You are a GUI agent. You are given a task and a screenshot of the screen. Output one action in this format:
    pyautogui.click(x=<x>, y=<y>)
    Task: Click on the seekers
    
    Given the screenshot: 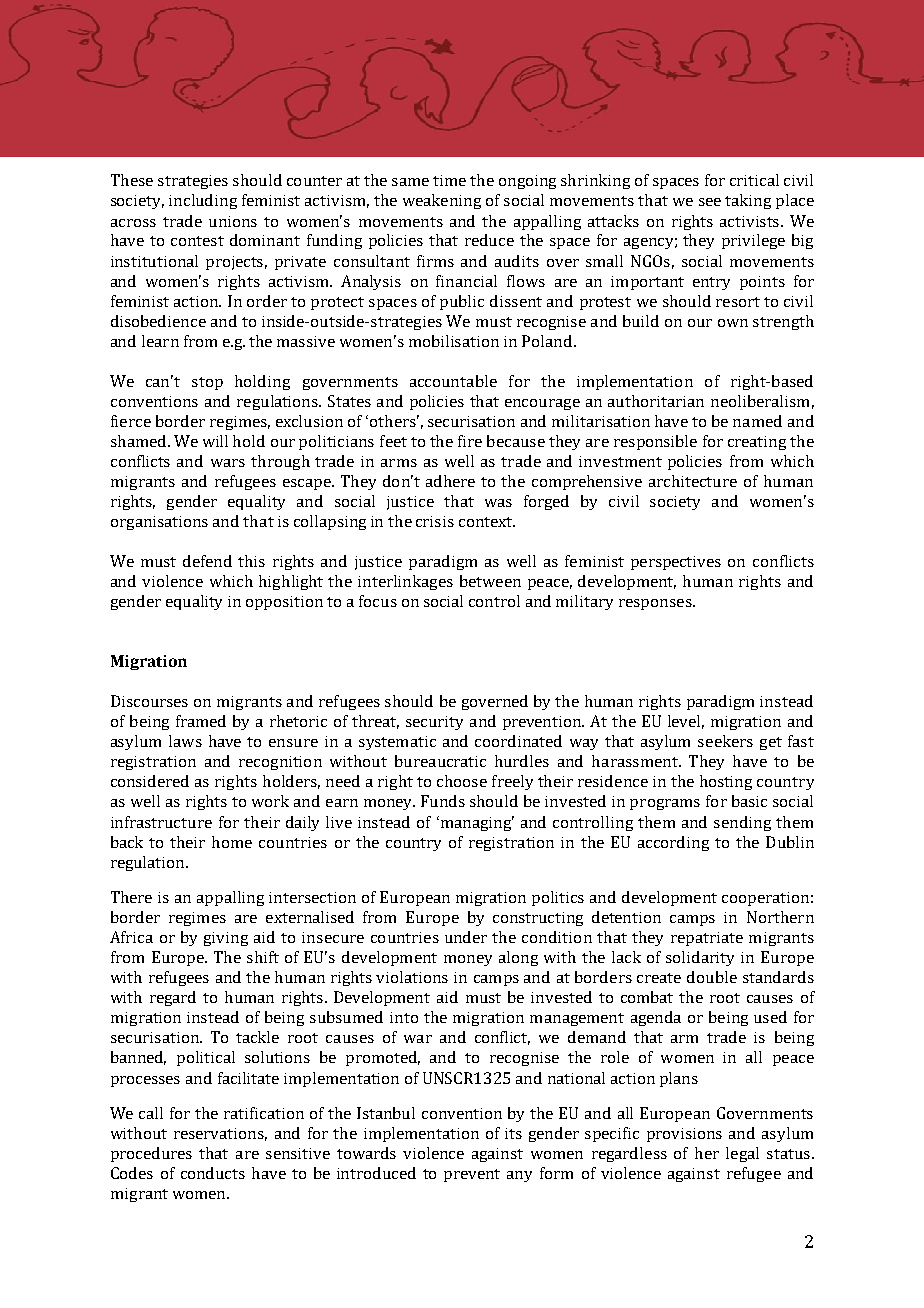 What is the action you would take?
    pyautogui.click(x=725, y=741)
